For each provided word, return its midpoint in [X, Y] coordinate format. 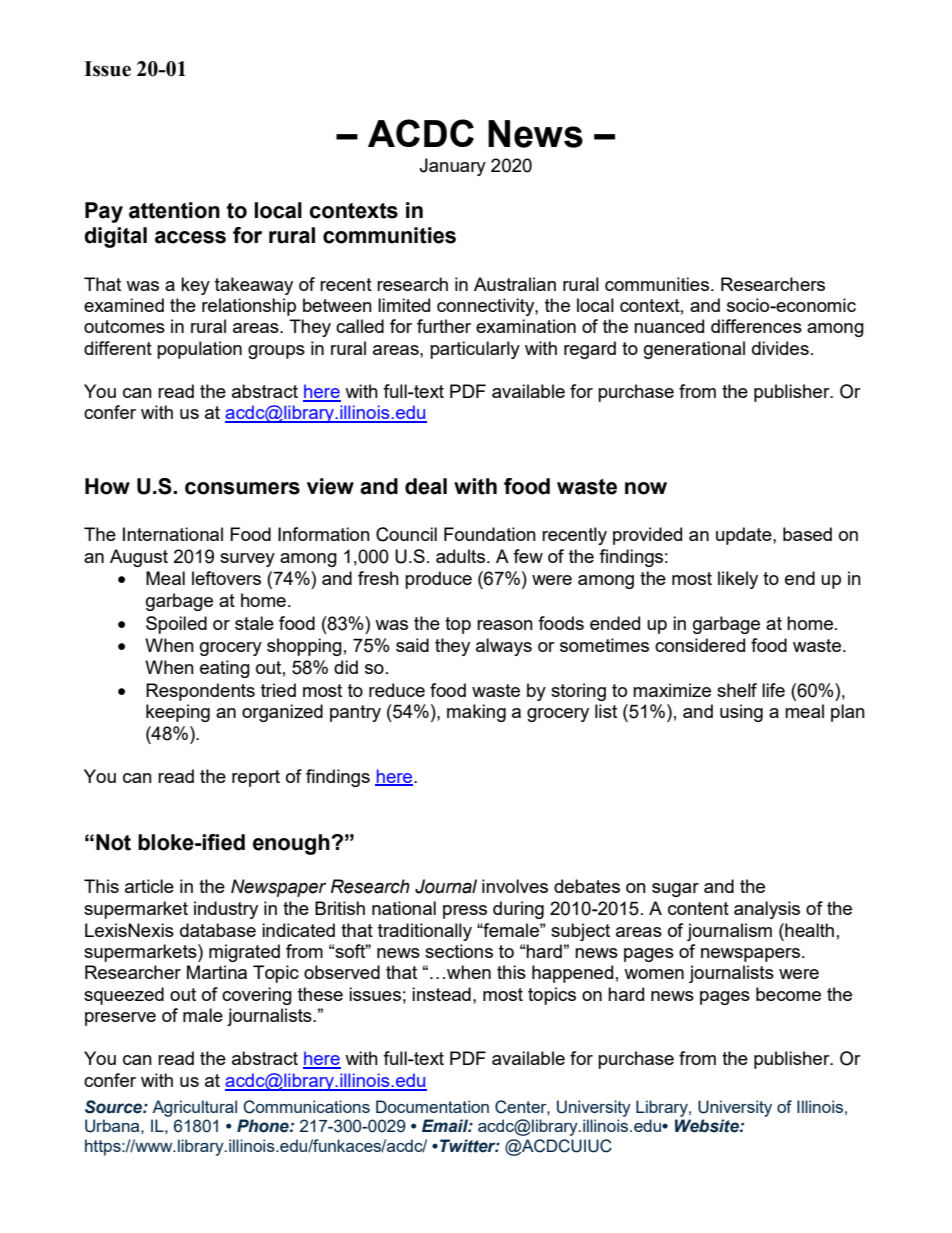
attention [174, 210]
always [504, 647]
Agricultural [194, 1108]
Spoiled [176, 625]
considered [700, 645]
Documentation [432, 1106]
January [452, 167]
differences [756, 326]
